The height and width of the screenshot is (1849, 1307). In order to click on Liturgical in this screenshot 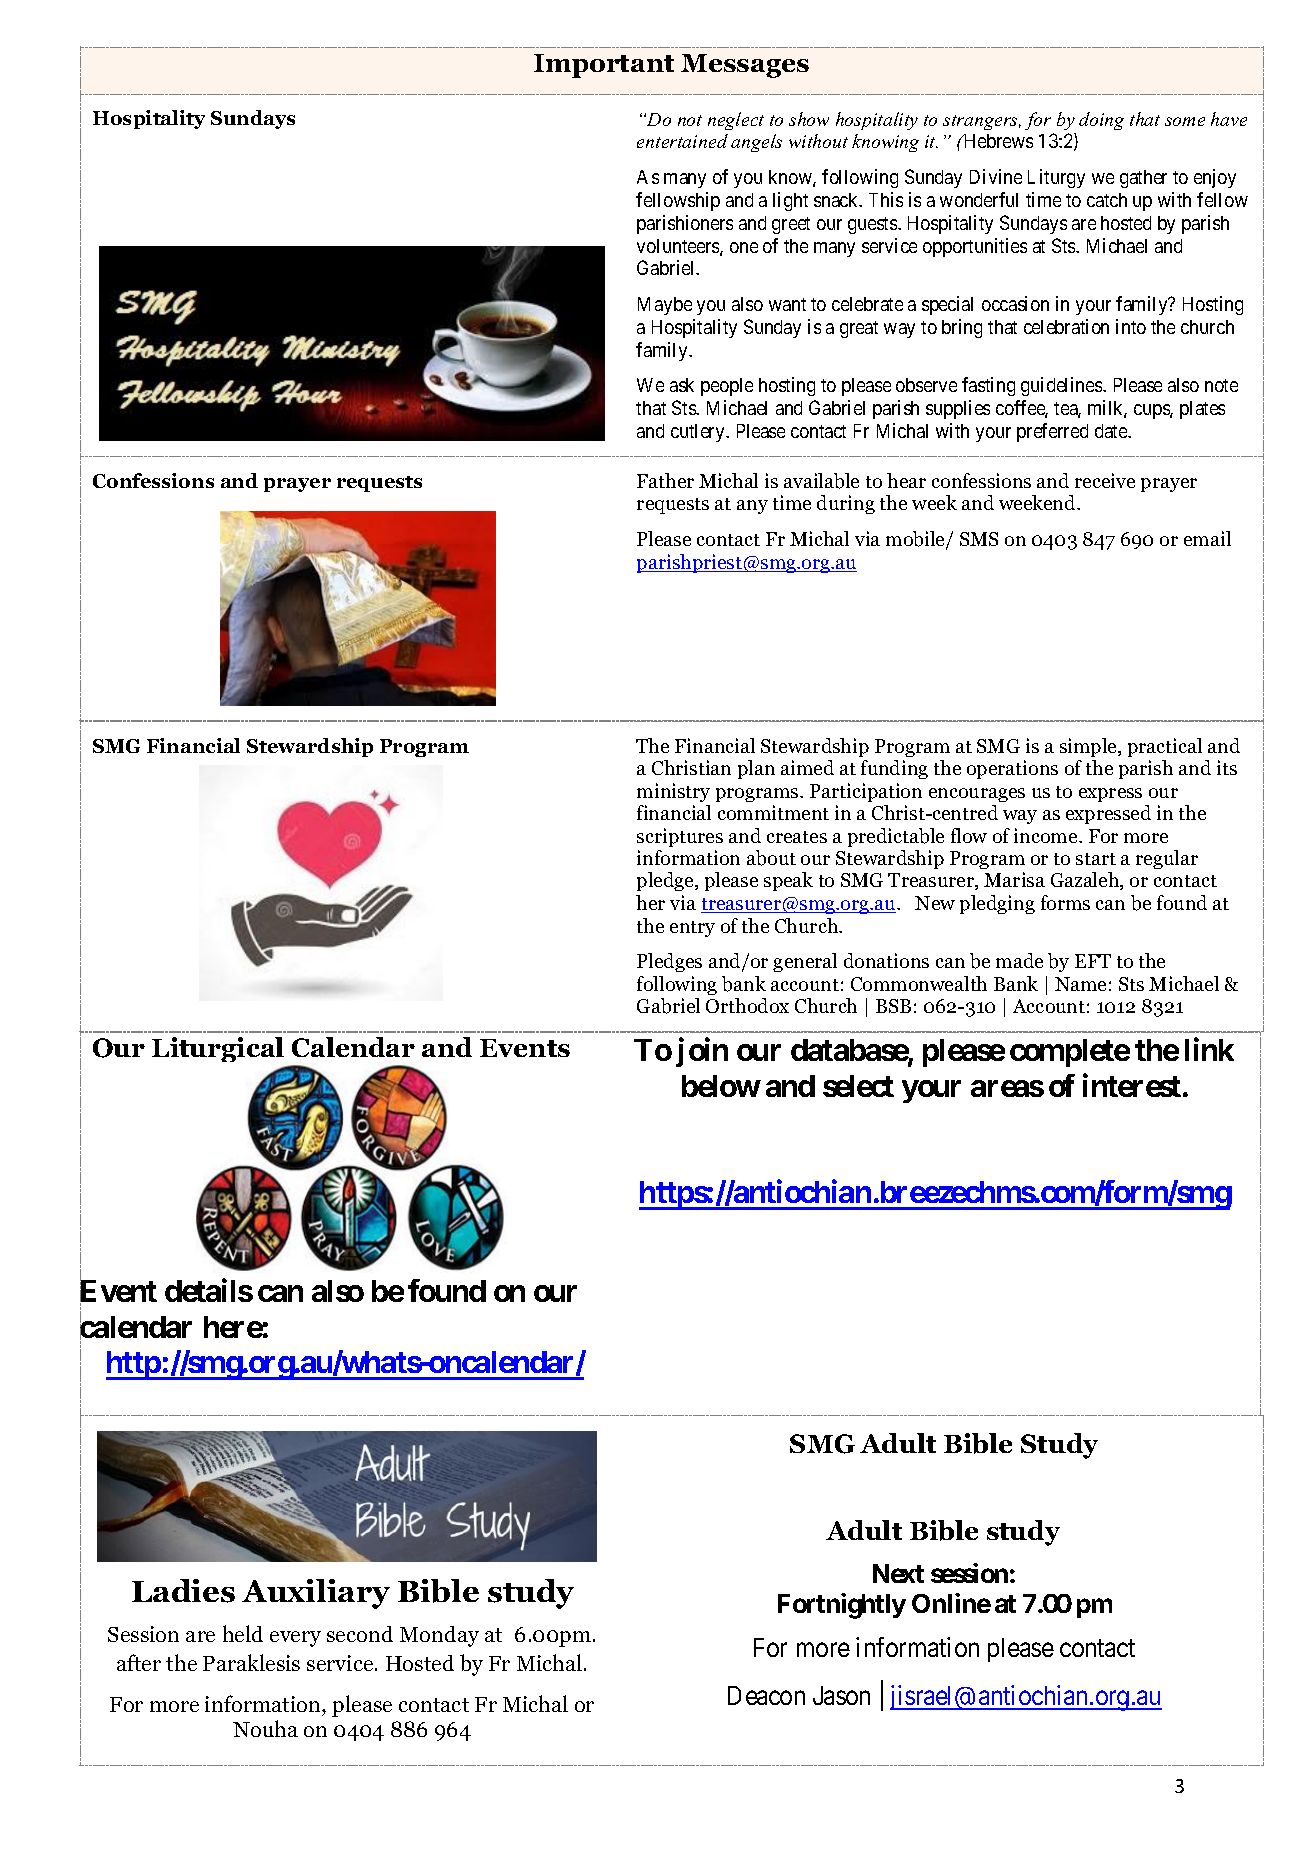, I will do `click(218, 1049)`.
